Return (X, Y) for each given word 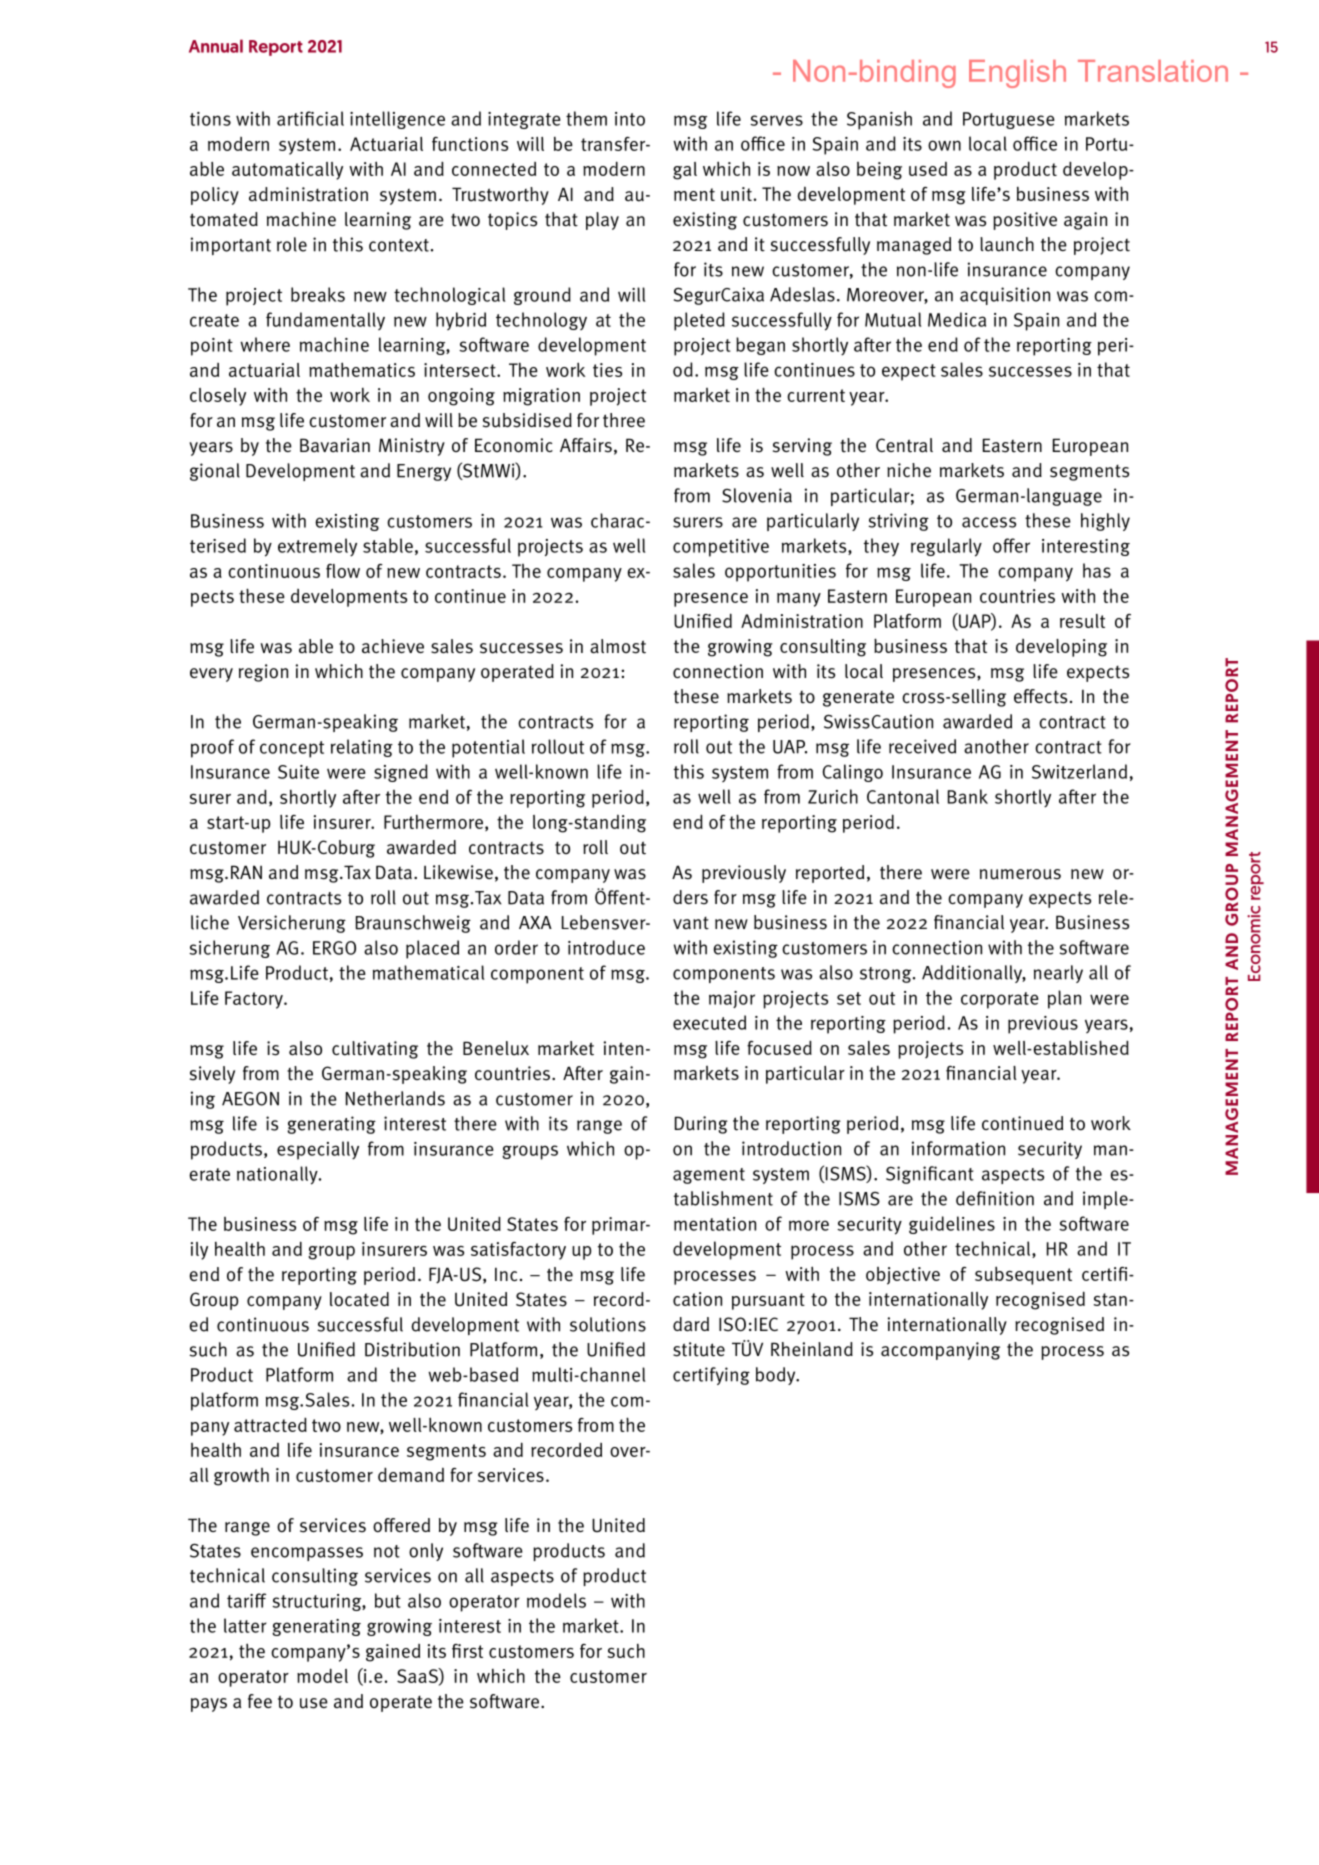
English (1017, 74)
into (630, 119)
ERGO (334, 948)
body (777, 1376)
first (467, 1651)
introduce (606, 947)
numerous (1020, 874)
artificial (310, 118)
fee (260, 1701)
